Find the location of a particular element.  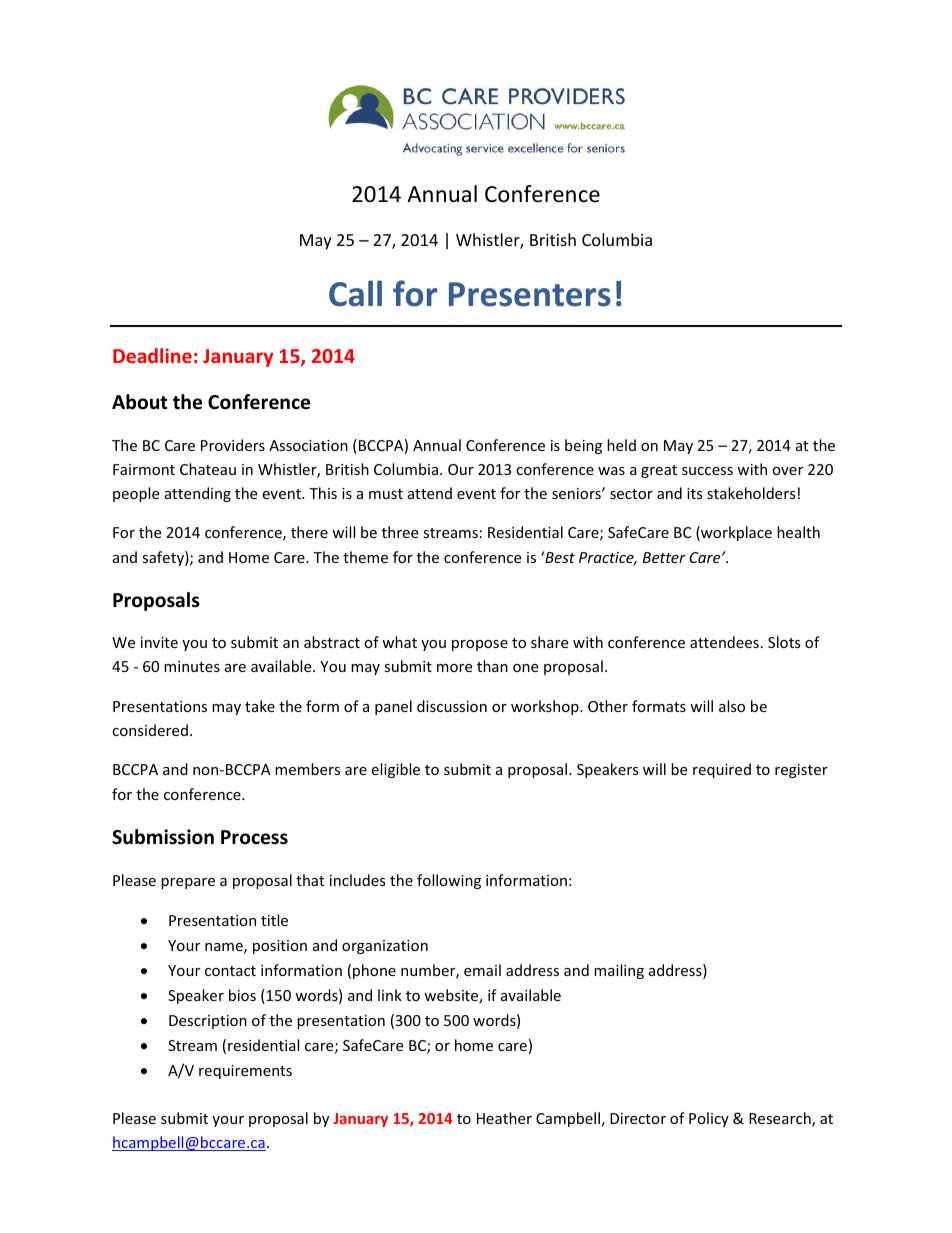

its is located at coordinates (695, 493).
